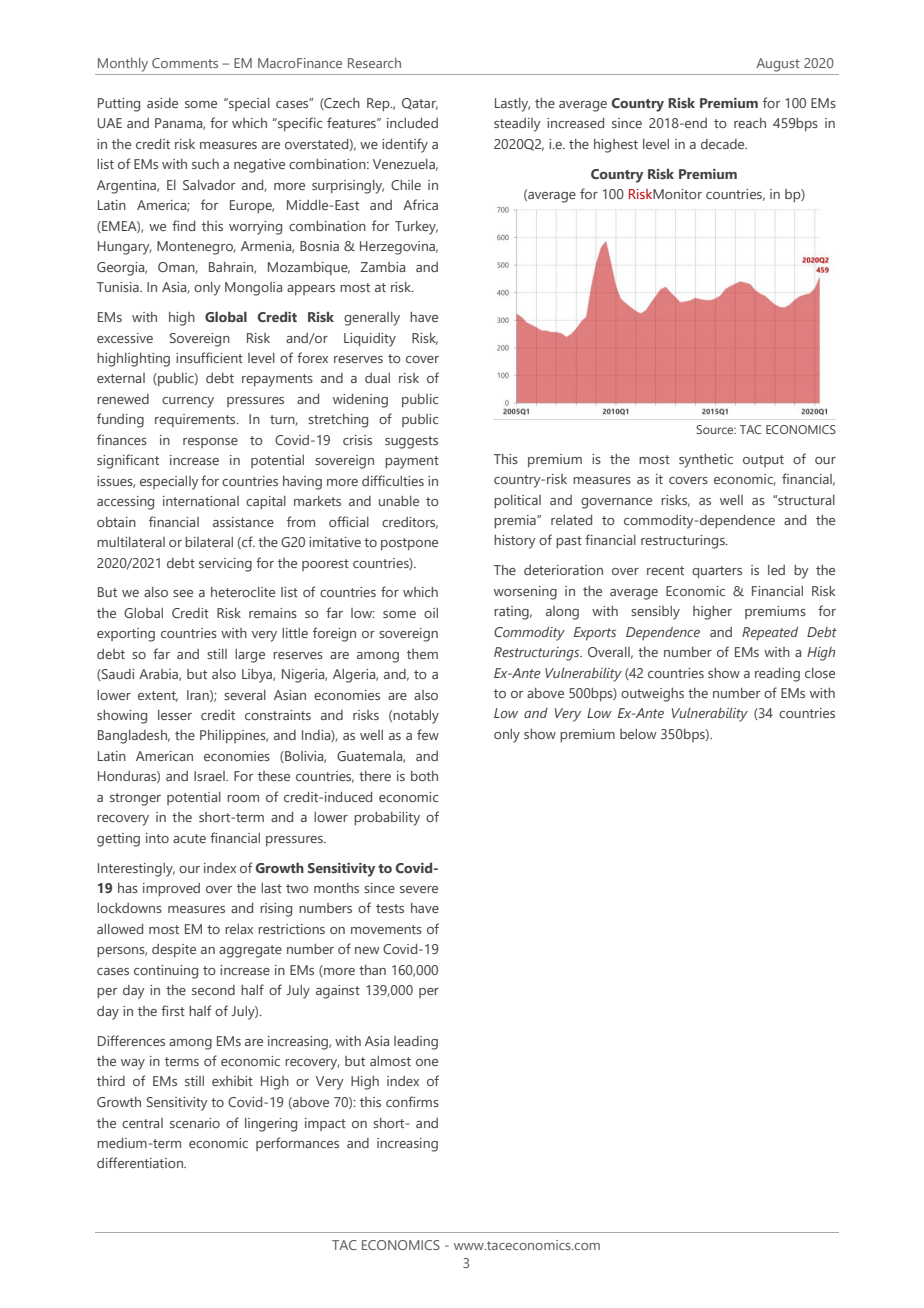 The image size is (924, 1308). What do you see at coordinates (638, 734) in the screenshot?
I see `below` at bounding box center [638, 734].
